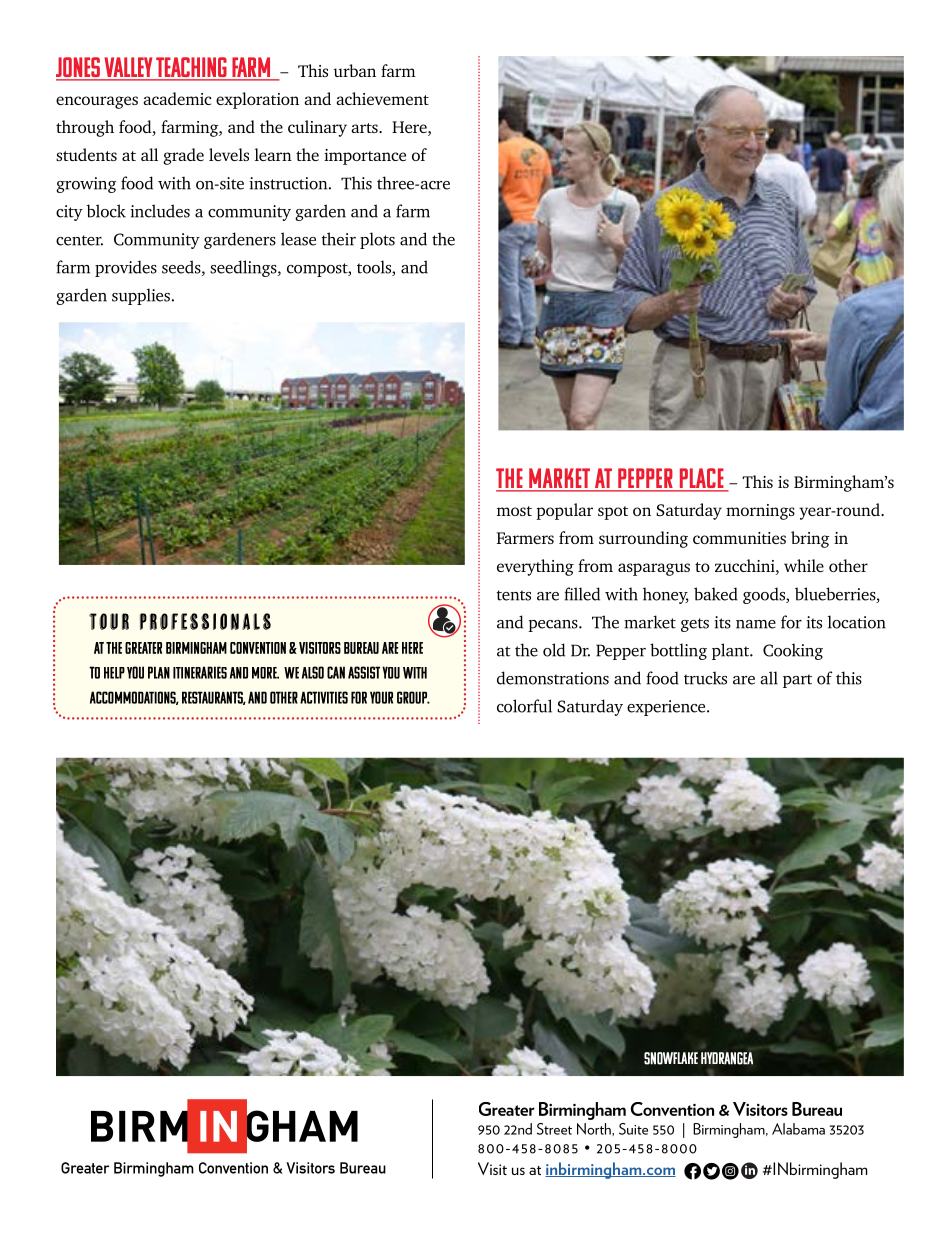  Describe the element at coordinates (667, 708) in the screenshot. I see `experience` at that location.
